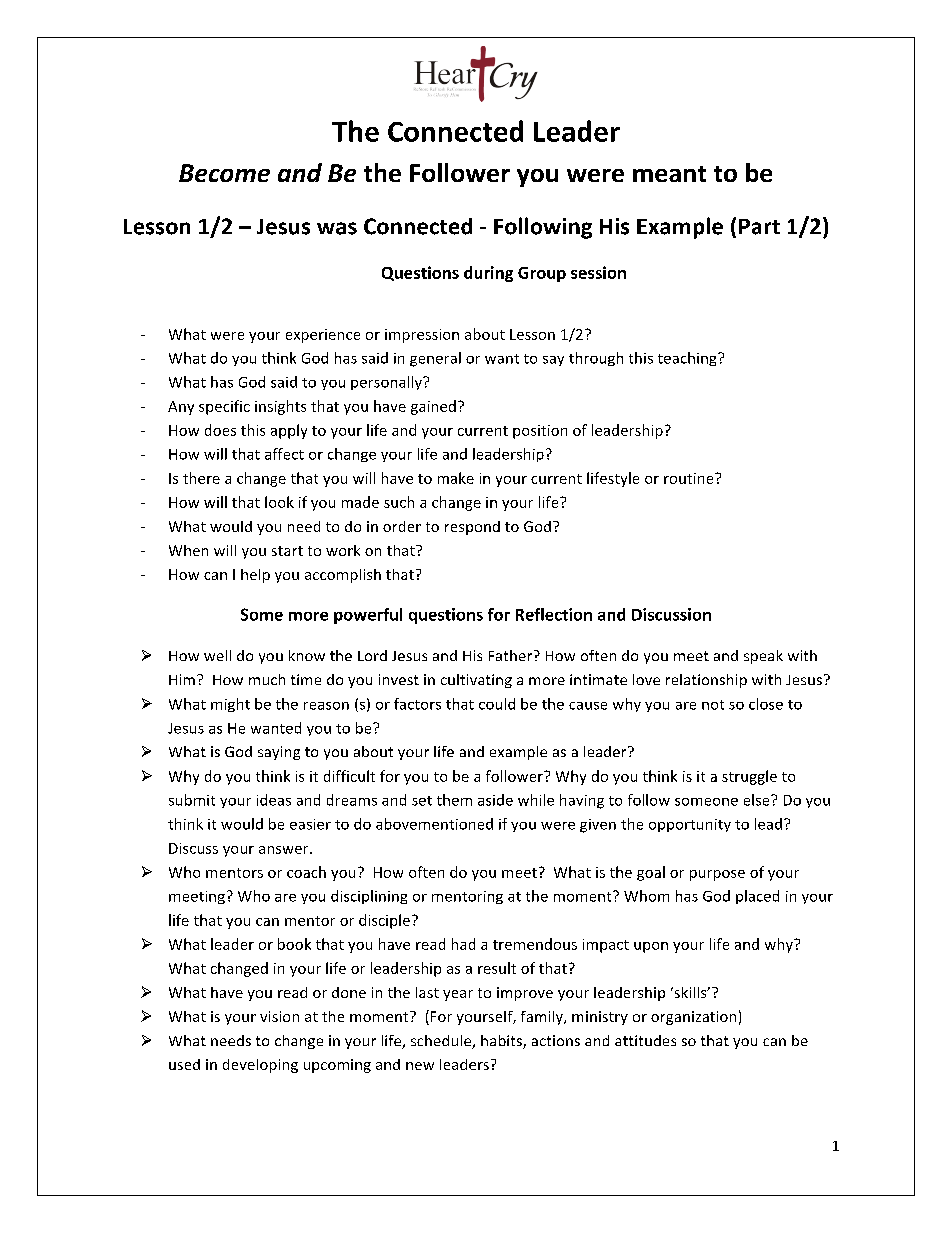 Image resolution: width=952 pixels, height=1233 pixels. Describe the element at coordinates (706, 681) in the document. I see `relationship` at that location.
